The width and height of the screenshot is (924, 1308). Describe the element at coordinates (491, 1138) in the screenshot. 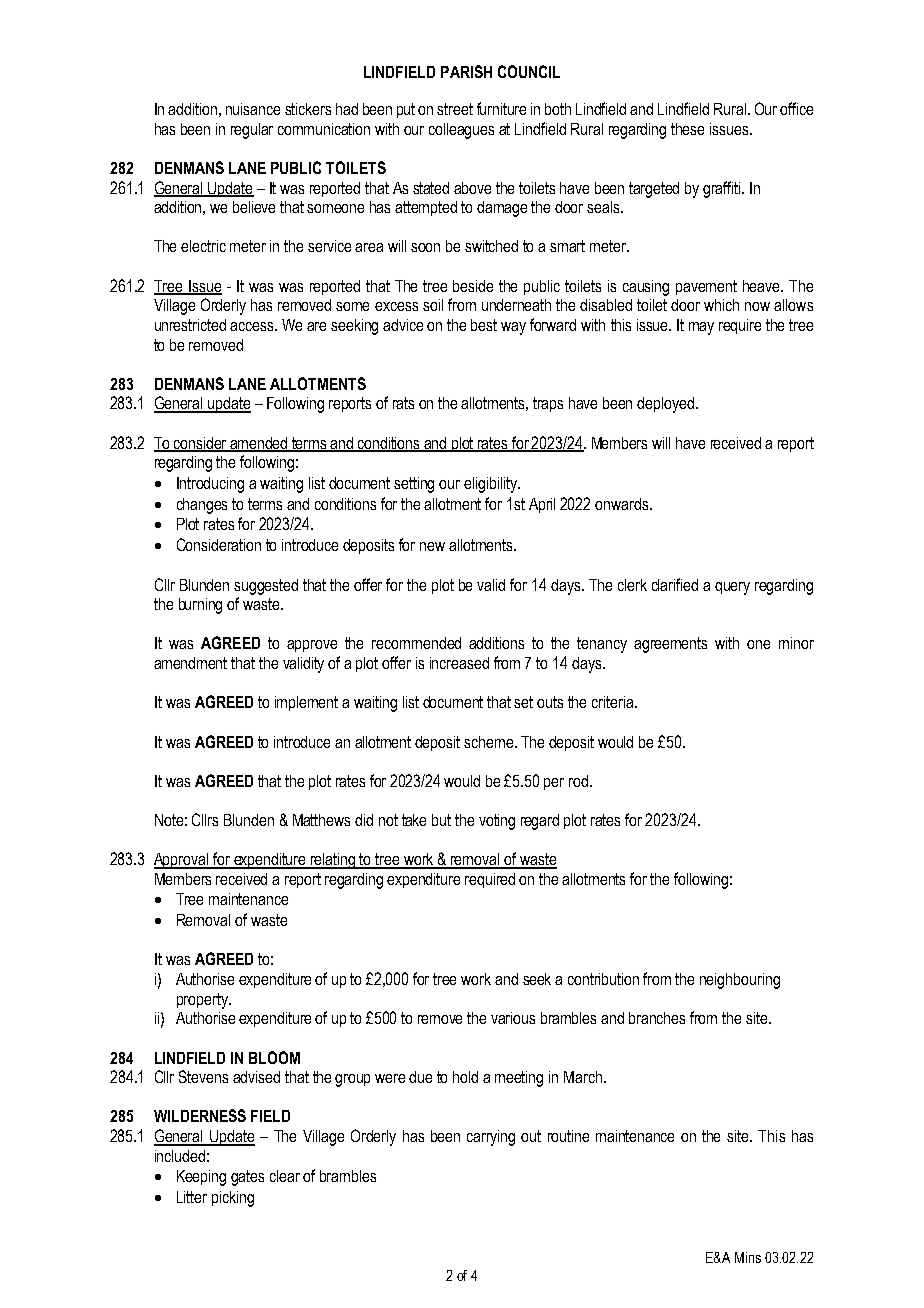

I see `carrying` at that location.
